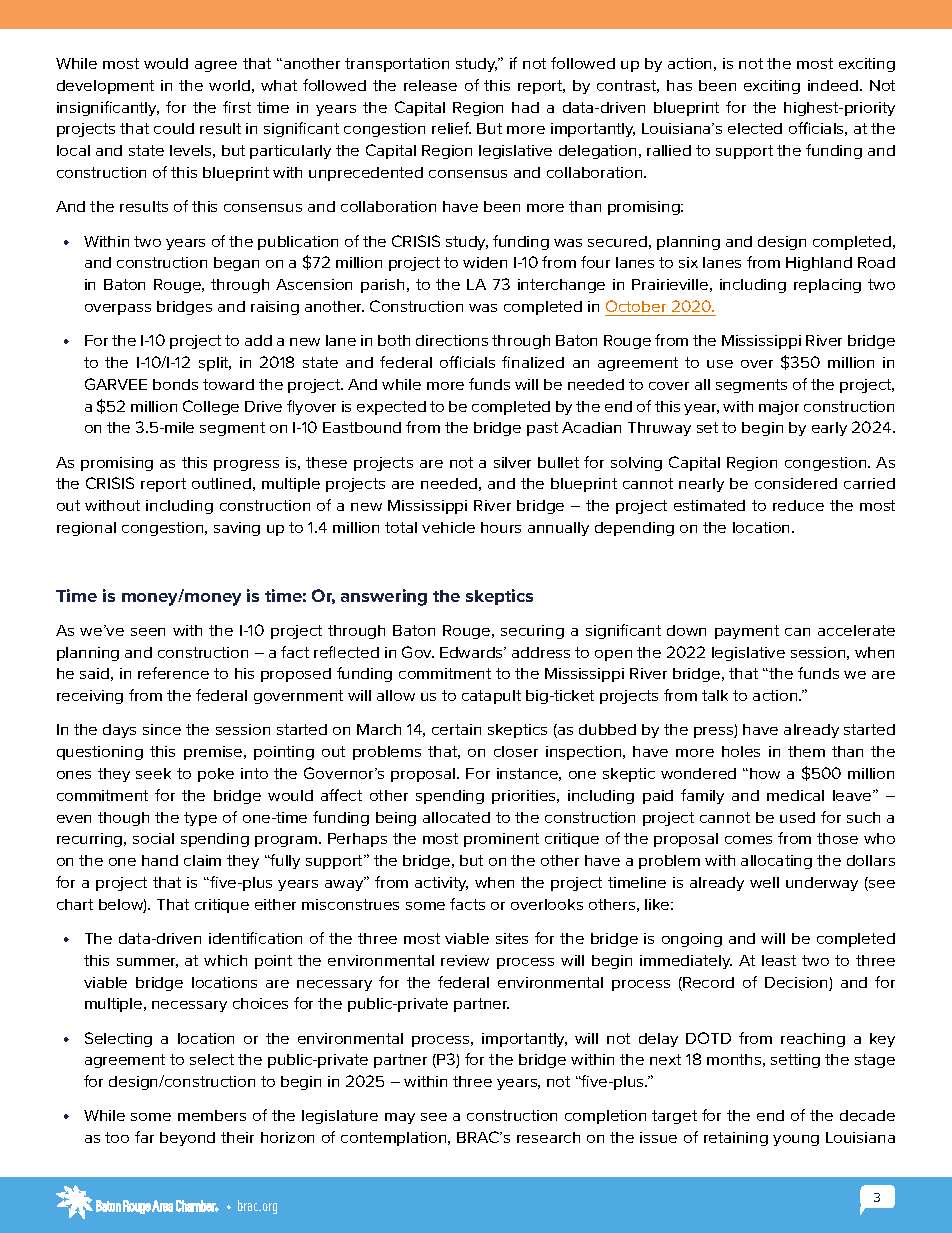 Image resolution: width=952 pixels, height=1233 pixels. What do you see at coordinates (212, 1115) in the document?
I see `members` at bounding box center [212, 1115].
